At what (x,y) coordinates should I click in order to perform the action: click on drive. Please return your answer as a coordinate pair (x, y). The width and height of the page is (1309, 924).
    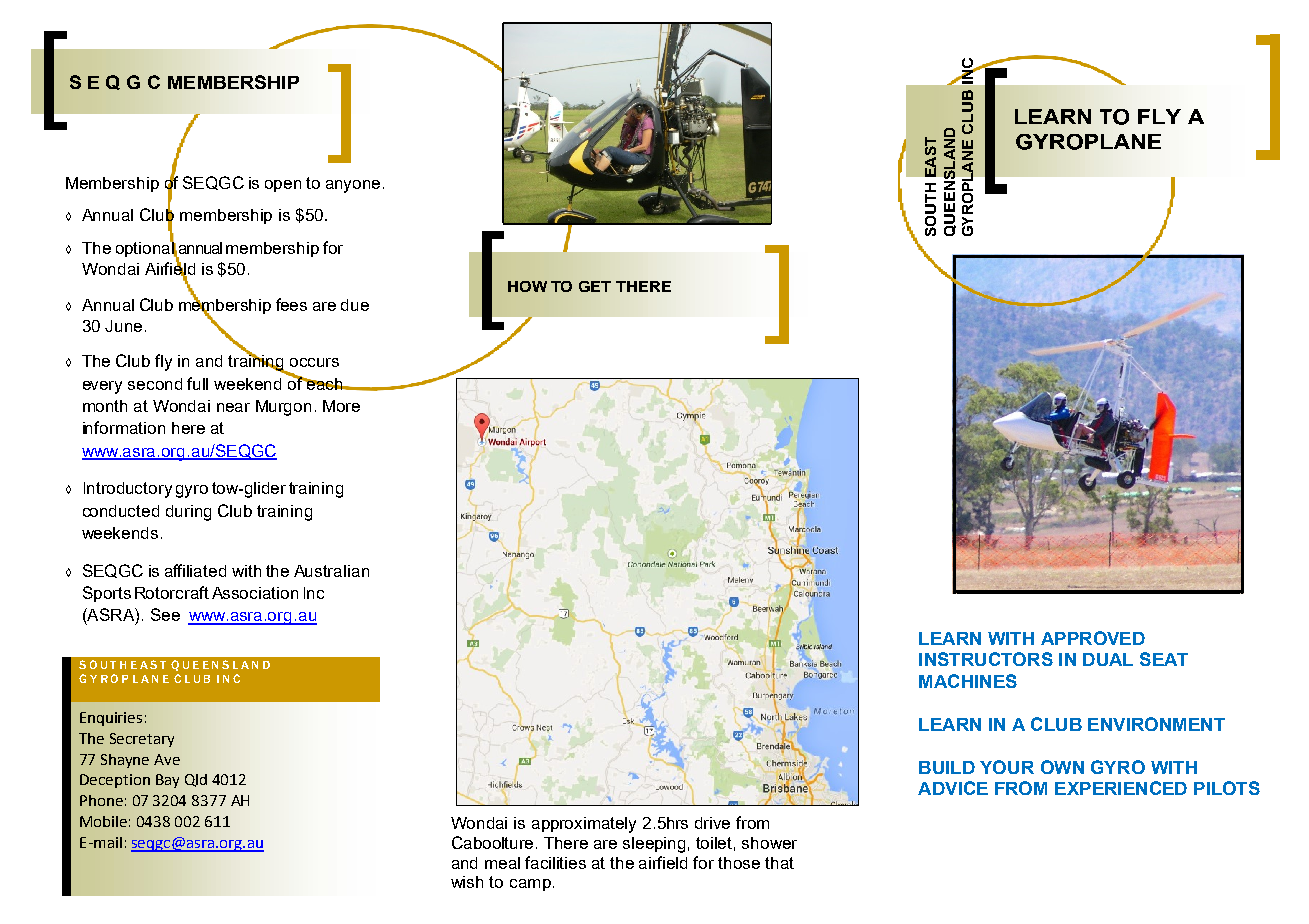
    Looking at the image, I should click on (712, 823).
